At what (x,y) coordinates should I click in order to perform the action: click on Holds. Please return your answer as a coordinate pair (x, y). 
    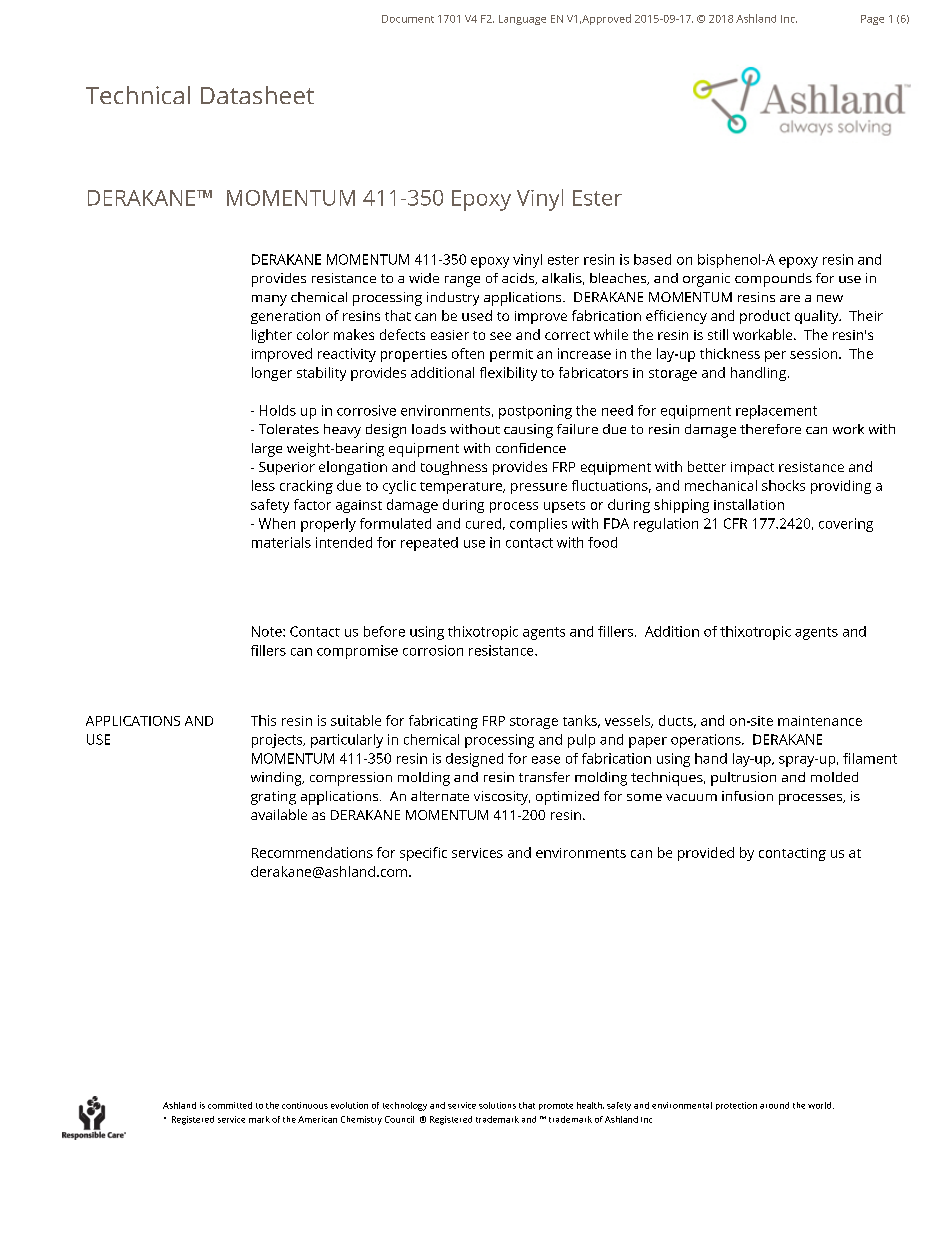
    Looking at the image, I should click on (278, 410).
